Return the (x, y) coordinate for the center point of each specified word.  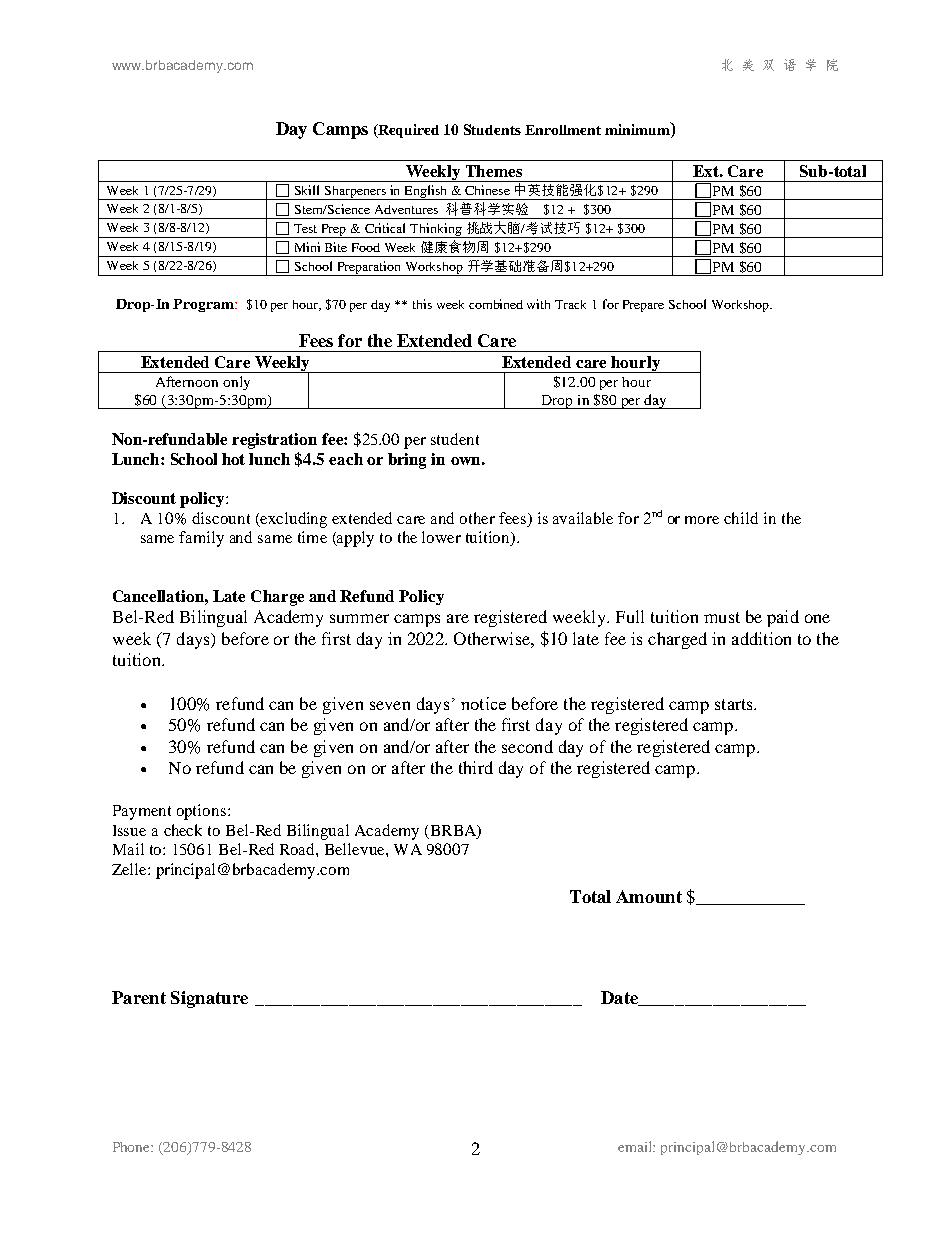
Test (305, 228)
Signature (209, 999)
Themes (494, 171)
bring (407, 461)
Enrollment (563, 130)
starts (735, 704)
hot (233, 459)
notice (483, 703)
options (203, 812)
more (702, 520)
